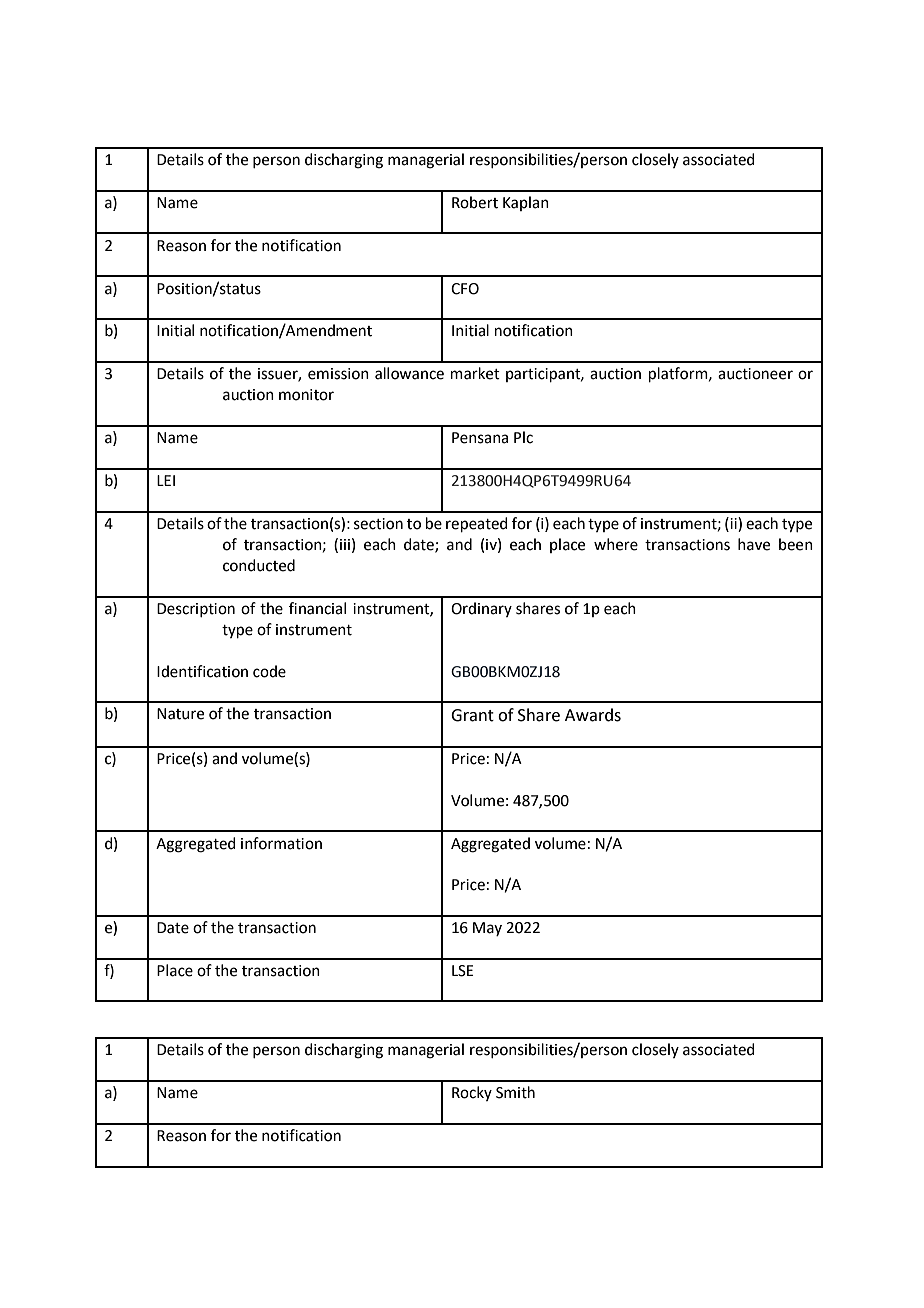  Describe the element at coordinates (475, 202) in the screenshot. I see `Robert` at that location.
